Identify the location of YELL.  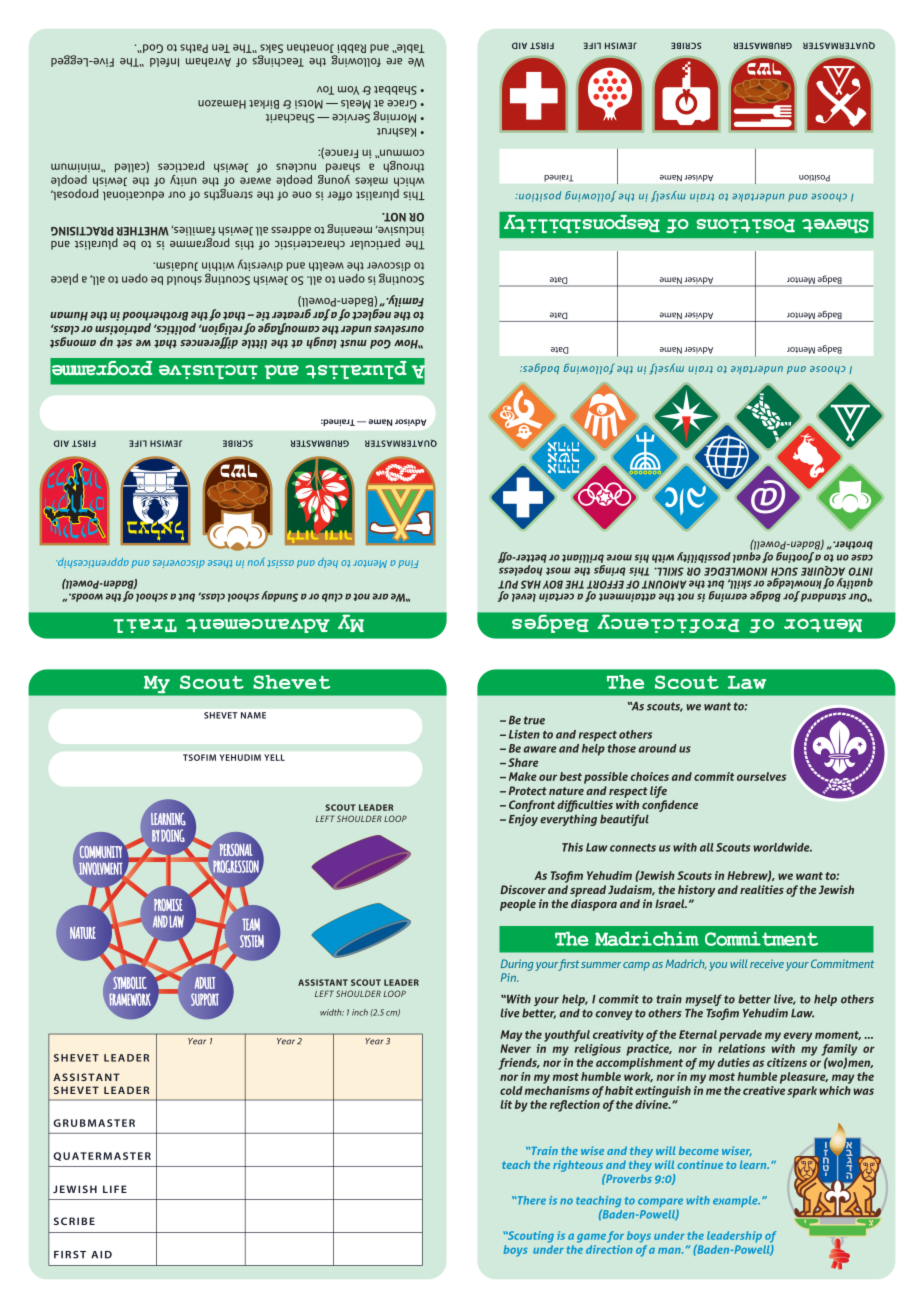
(274, 757).
